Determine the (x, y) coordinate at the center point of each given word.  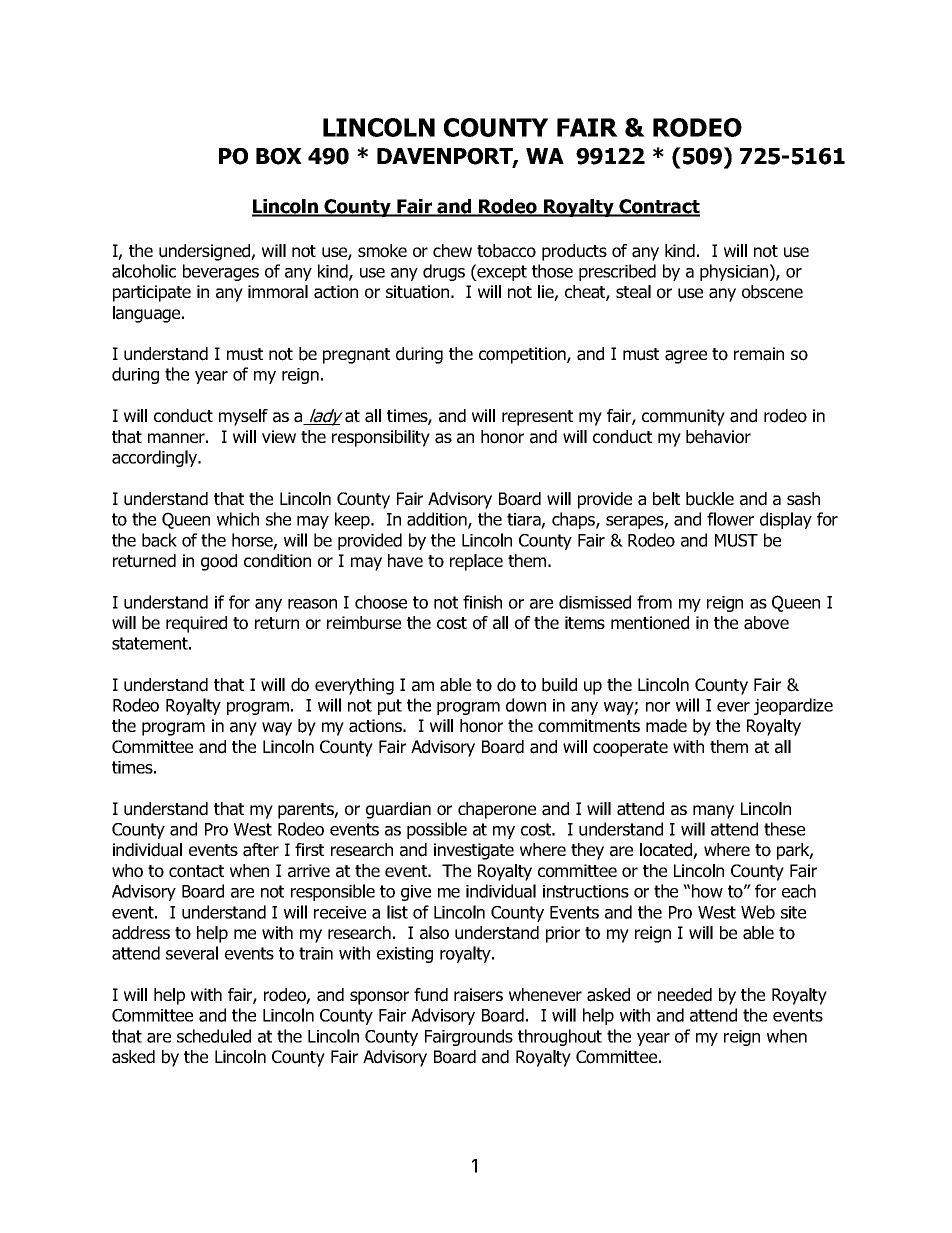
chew (452, 250)
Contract (658, 207)
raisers (478, 995)
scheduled (214, 1036)
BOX (279, 156)
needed (685, 995)
